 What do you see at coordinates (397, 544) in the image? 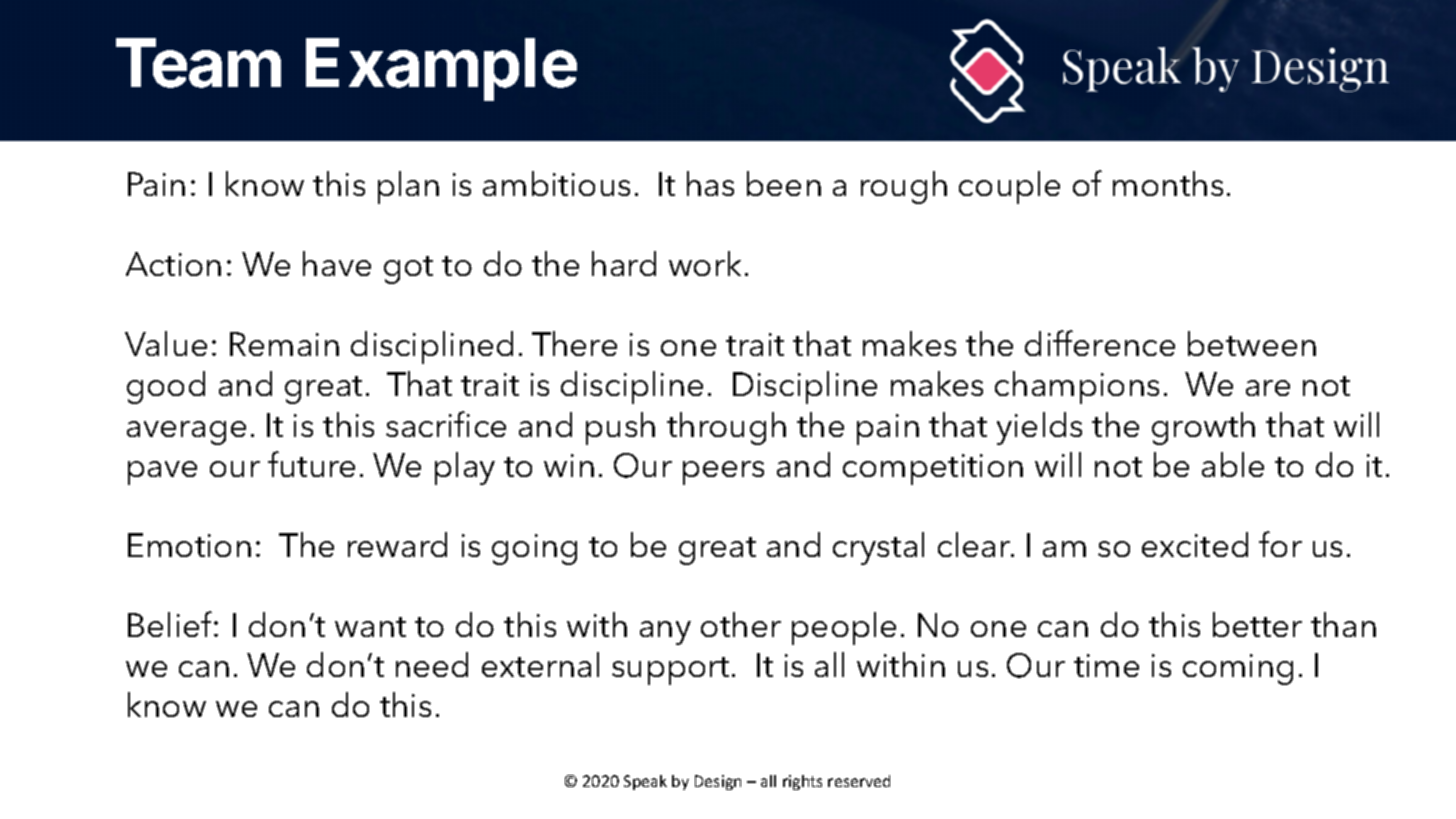
I see `reward` at bounding box center [397, 544].
